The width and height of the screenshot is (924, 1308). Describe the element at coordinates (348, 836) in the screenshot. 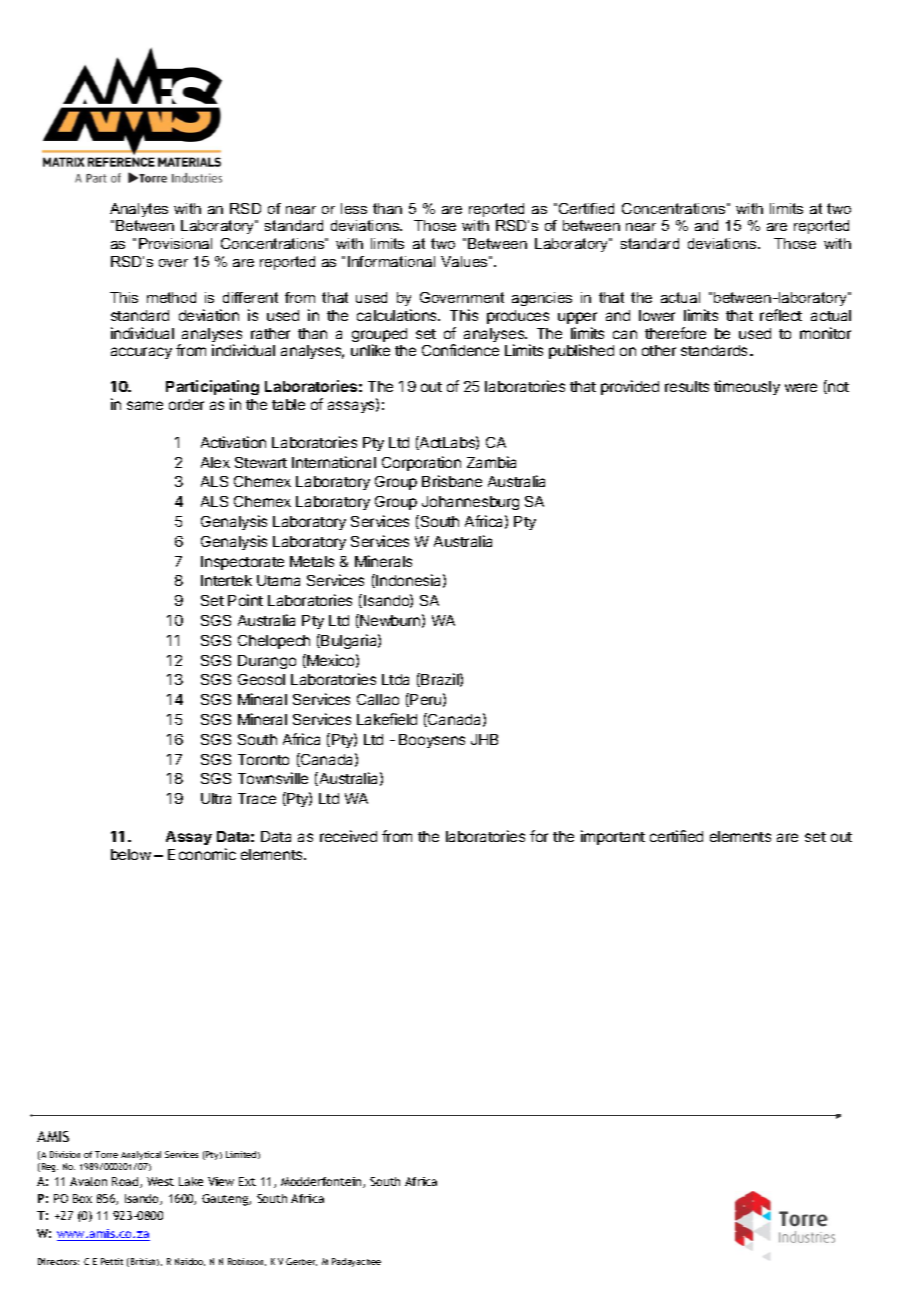

I see `received` at that location.
